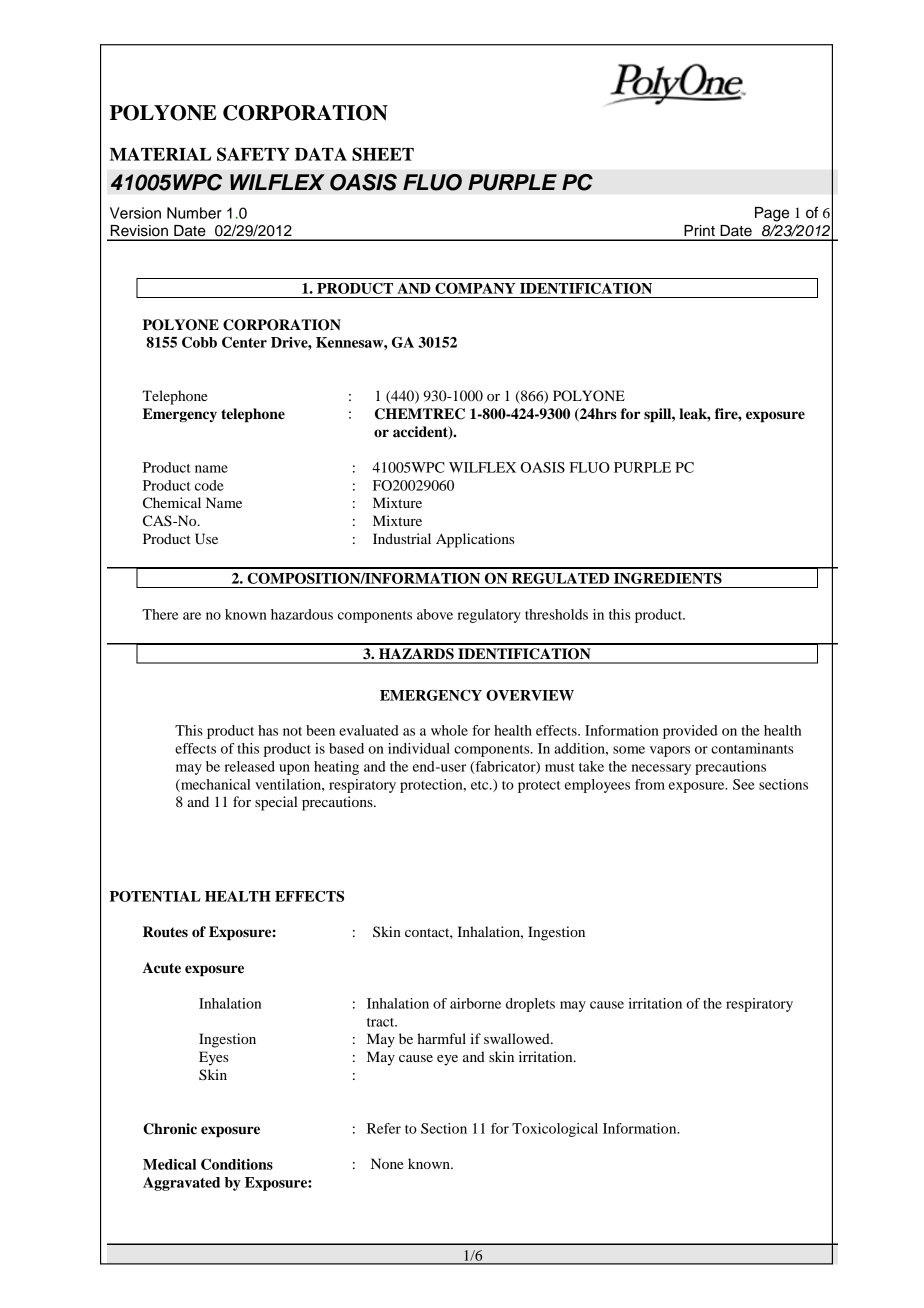  Describe the element at coordinates (383, 154) in the document. I see `SHEET` at that location.
